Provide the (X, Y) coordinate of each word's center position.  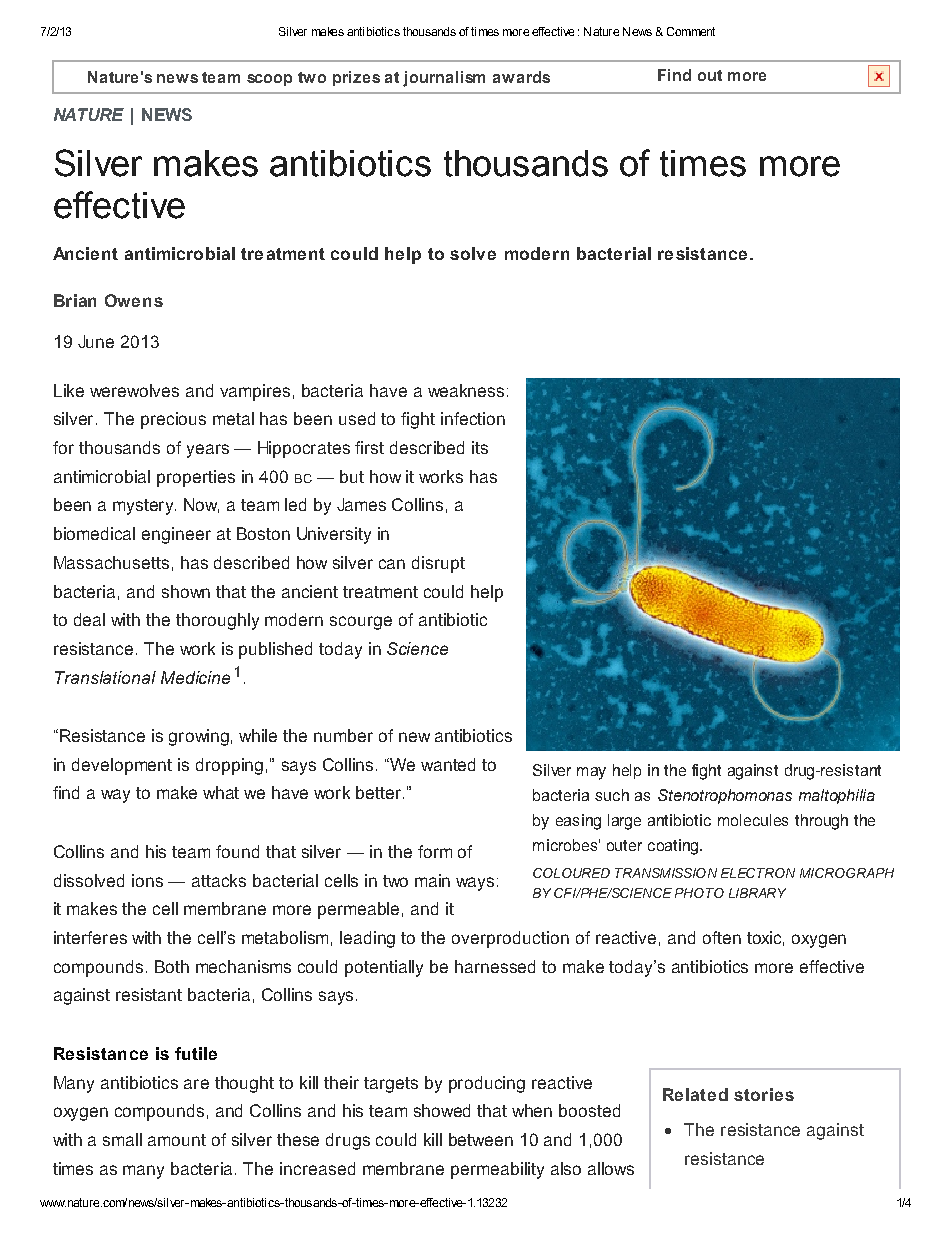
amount (177, 1140)
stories (764, 1094)
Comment (691, 31)
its (480, 447)
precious (173, 420)
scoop (269, 80)
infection (473, 418)
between (481, 1139)
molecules (753, 820)
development (122, 766)
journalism (444, 79)
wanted (448, 764)
